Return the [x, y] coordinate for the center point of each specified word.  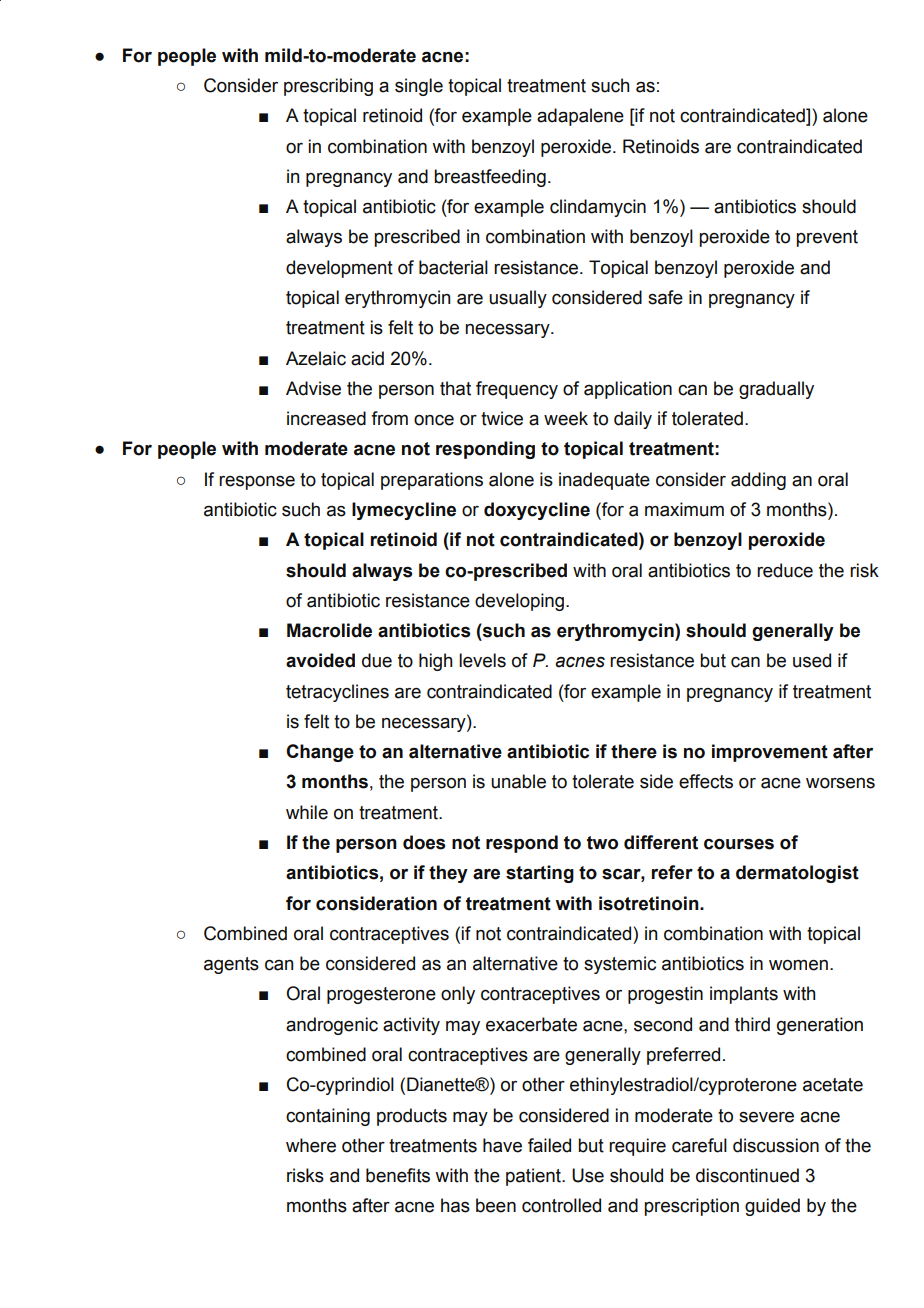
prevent [827, 238]
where [311, 1145]
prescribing [328, 87]
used [812, 660]
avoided [320, 660]
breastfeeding [490, 178]
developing [521, 602]
